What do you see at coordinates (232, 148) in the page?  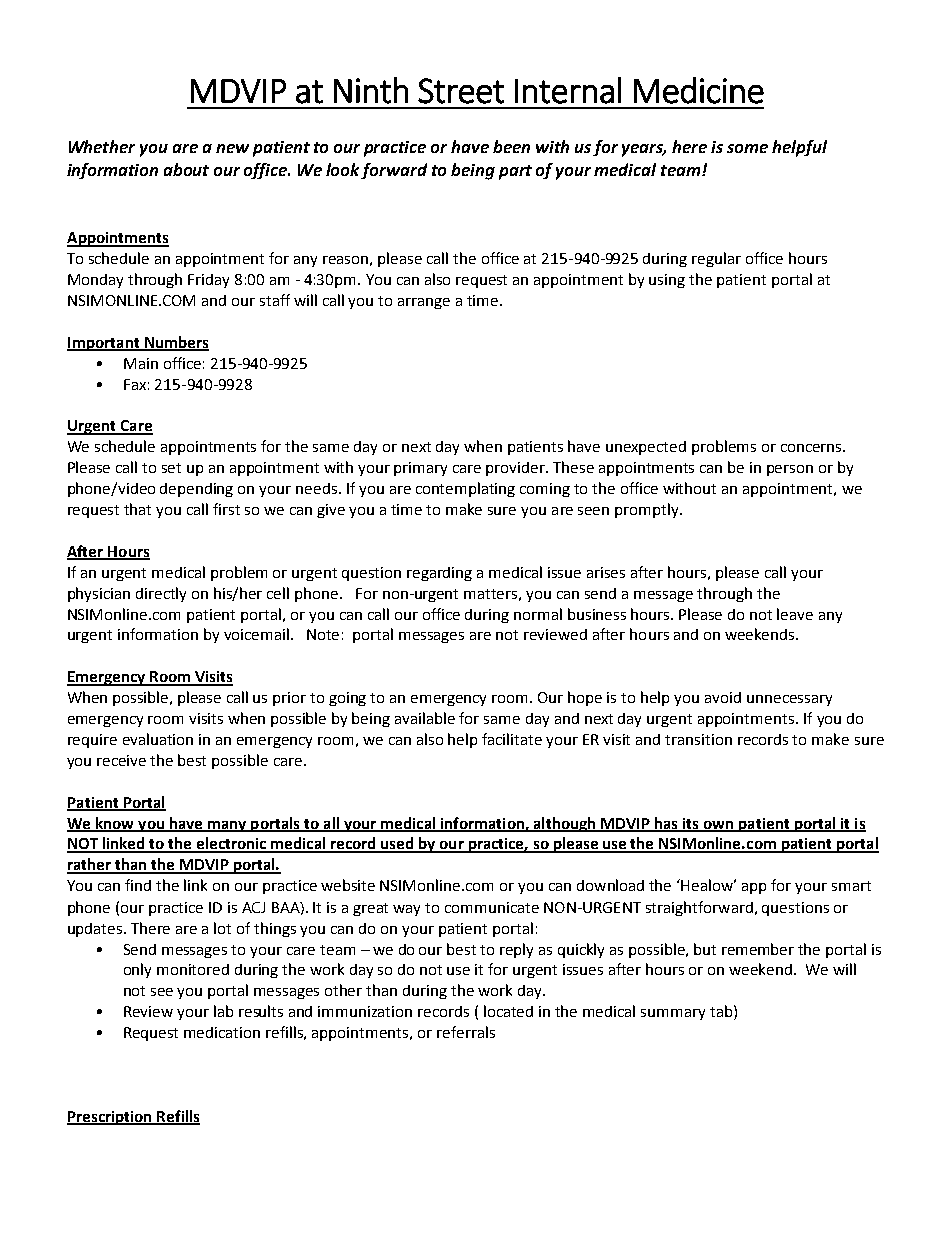 I see `new` at bounding box center [232, 148].
